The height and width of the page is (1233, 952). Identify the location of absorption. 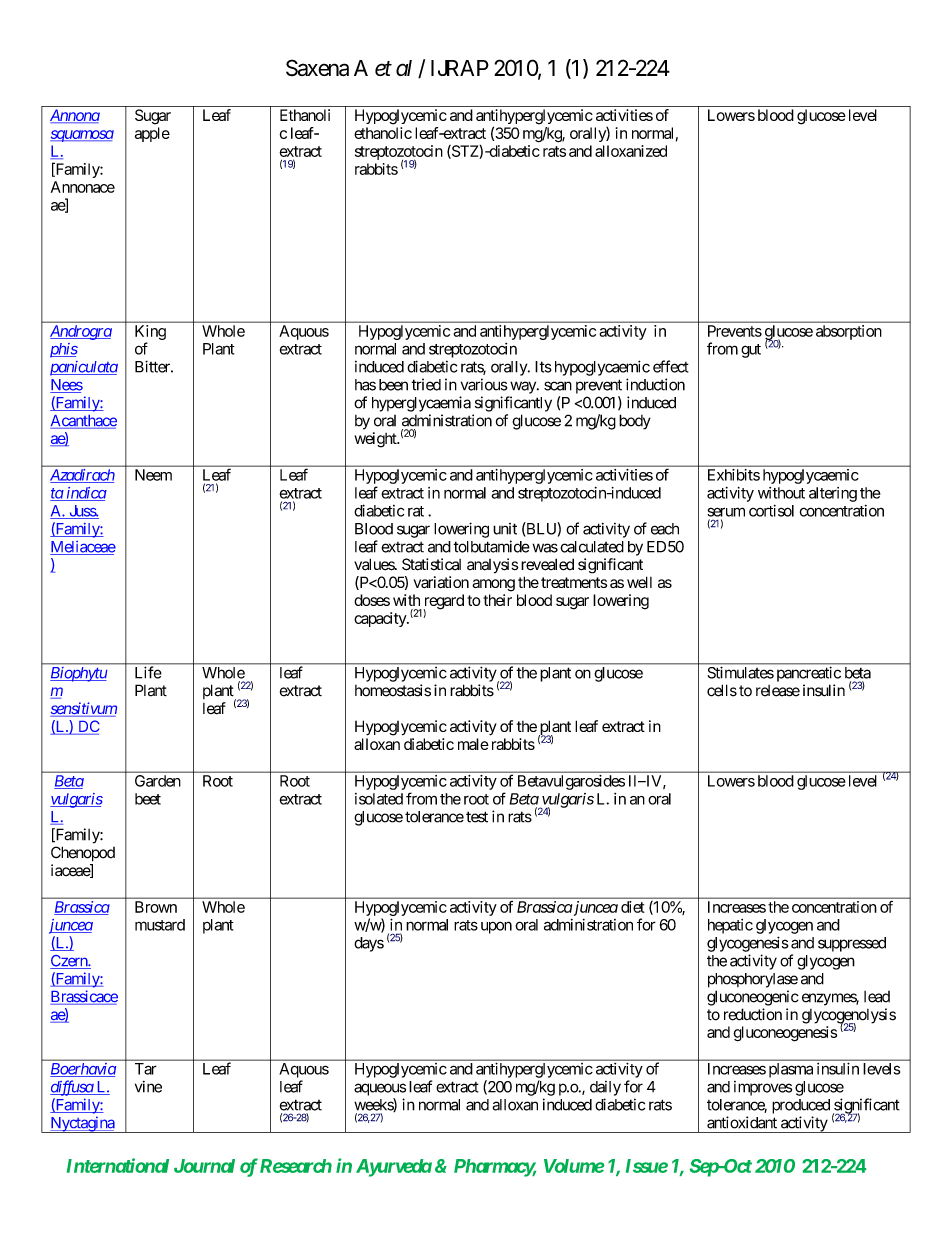
(849, 332).
